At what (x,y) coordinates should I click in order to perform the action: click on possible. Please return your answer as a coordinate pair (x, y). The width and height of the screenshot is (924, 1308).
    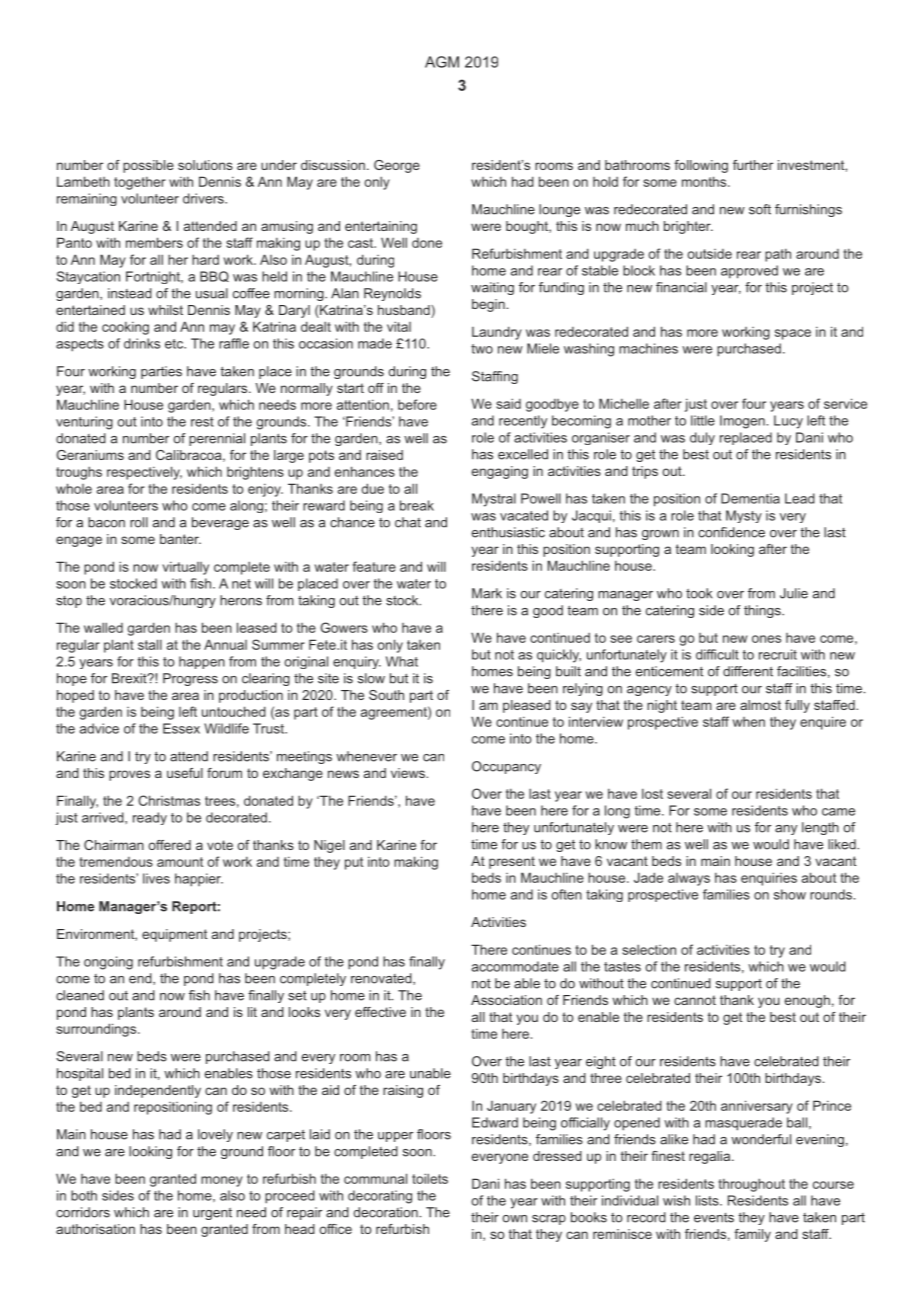
    Looking at the image, I should click on (148, 166).
